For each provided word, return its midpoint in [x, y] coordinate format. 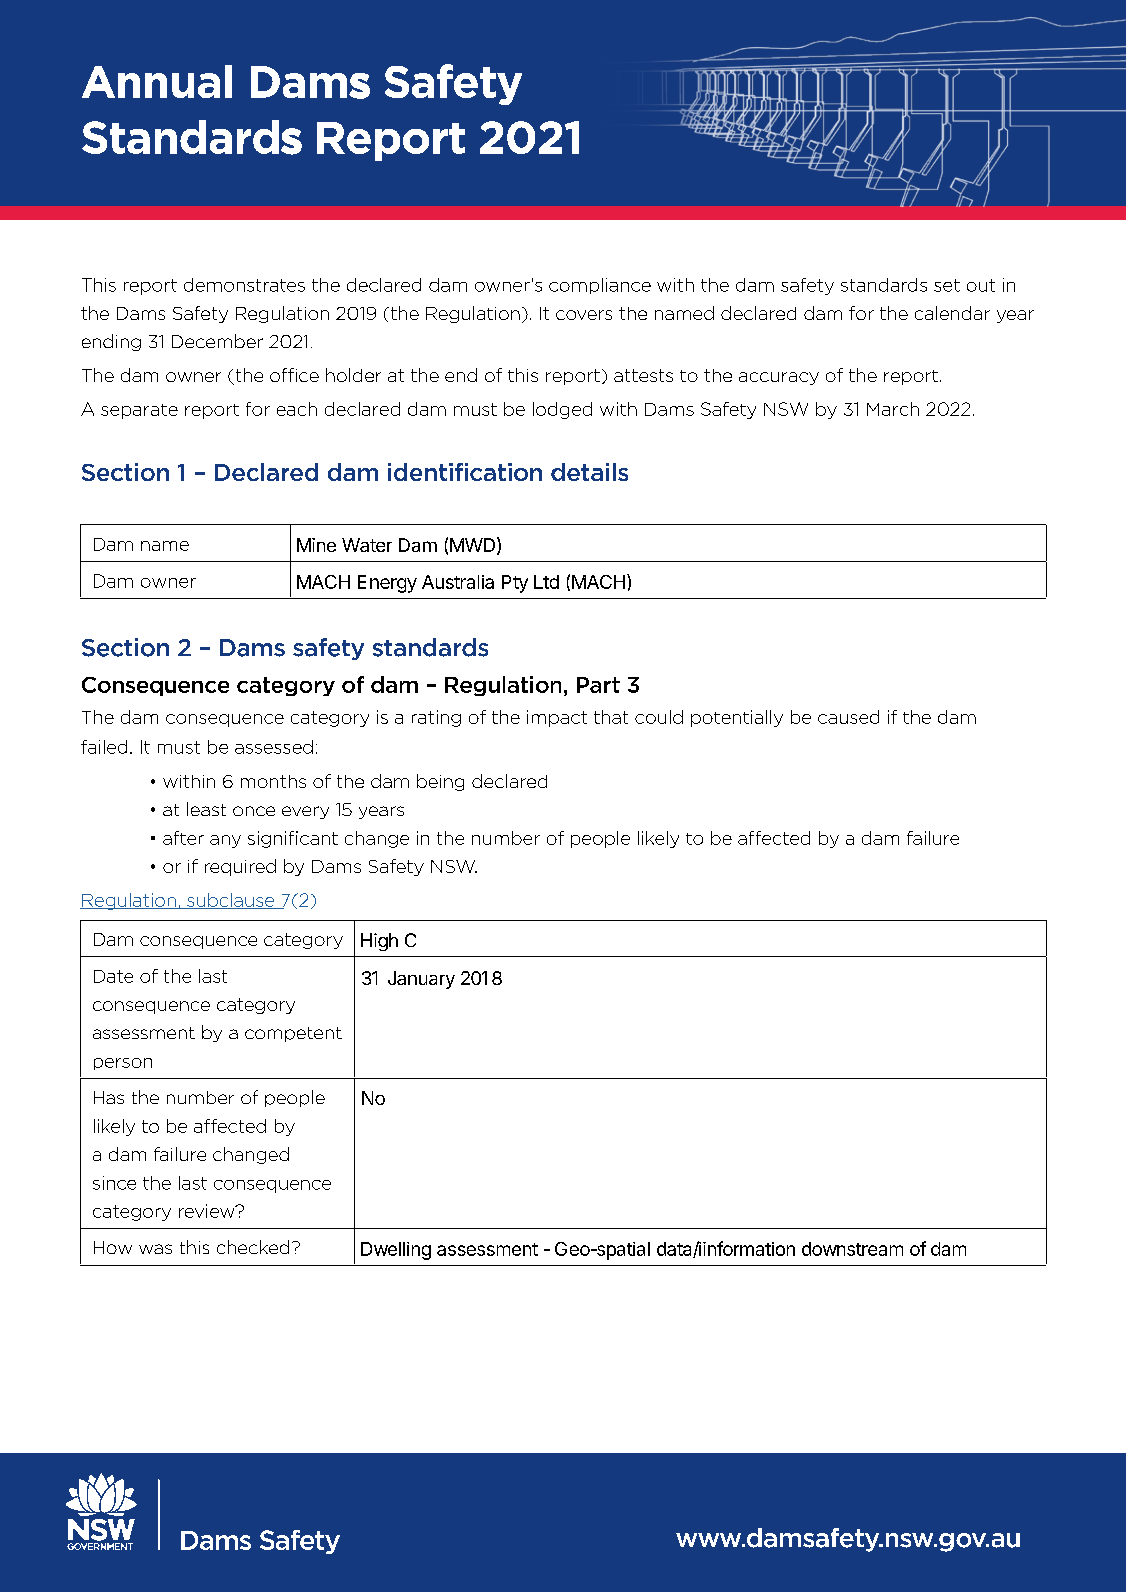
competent [293, 1034]
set [947, 285]
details [589, 472]
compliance [600, 286]
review [208, 1211]
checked [253, 1247]
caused [848, 717]
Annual [157, 81]
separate [139, 411]
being [440, 782]
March [893, 409]
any [225, 841]
